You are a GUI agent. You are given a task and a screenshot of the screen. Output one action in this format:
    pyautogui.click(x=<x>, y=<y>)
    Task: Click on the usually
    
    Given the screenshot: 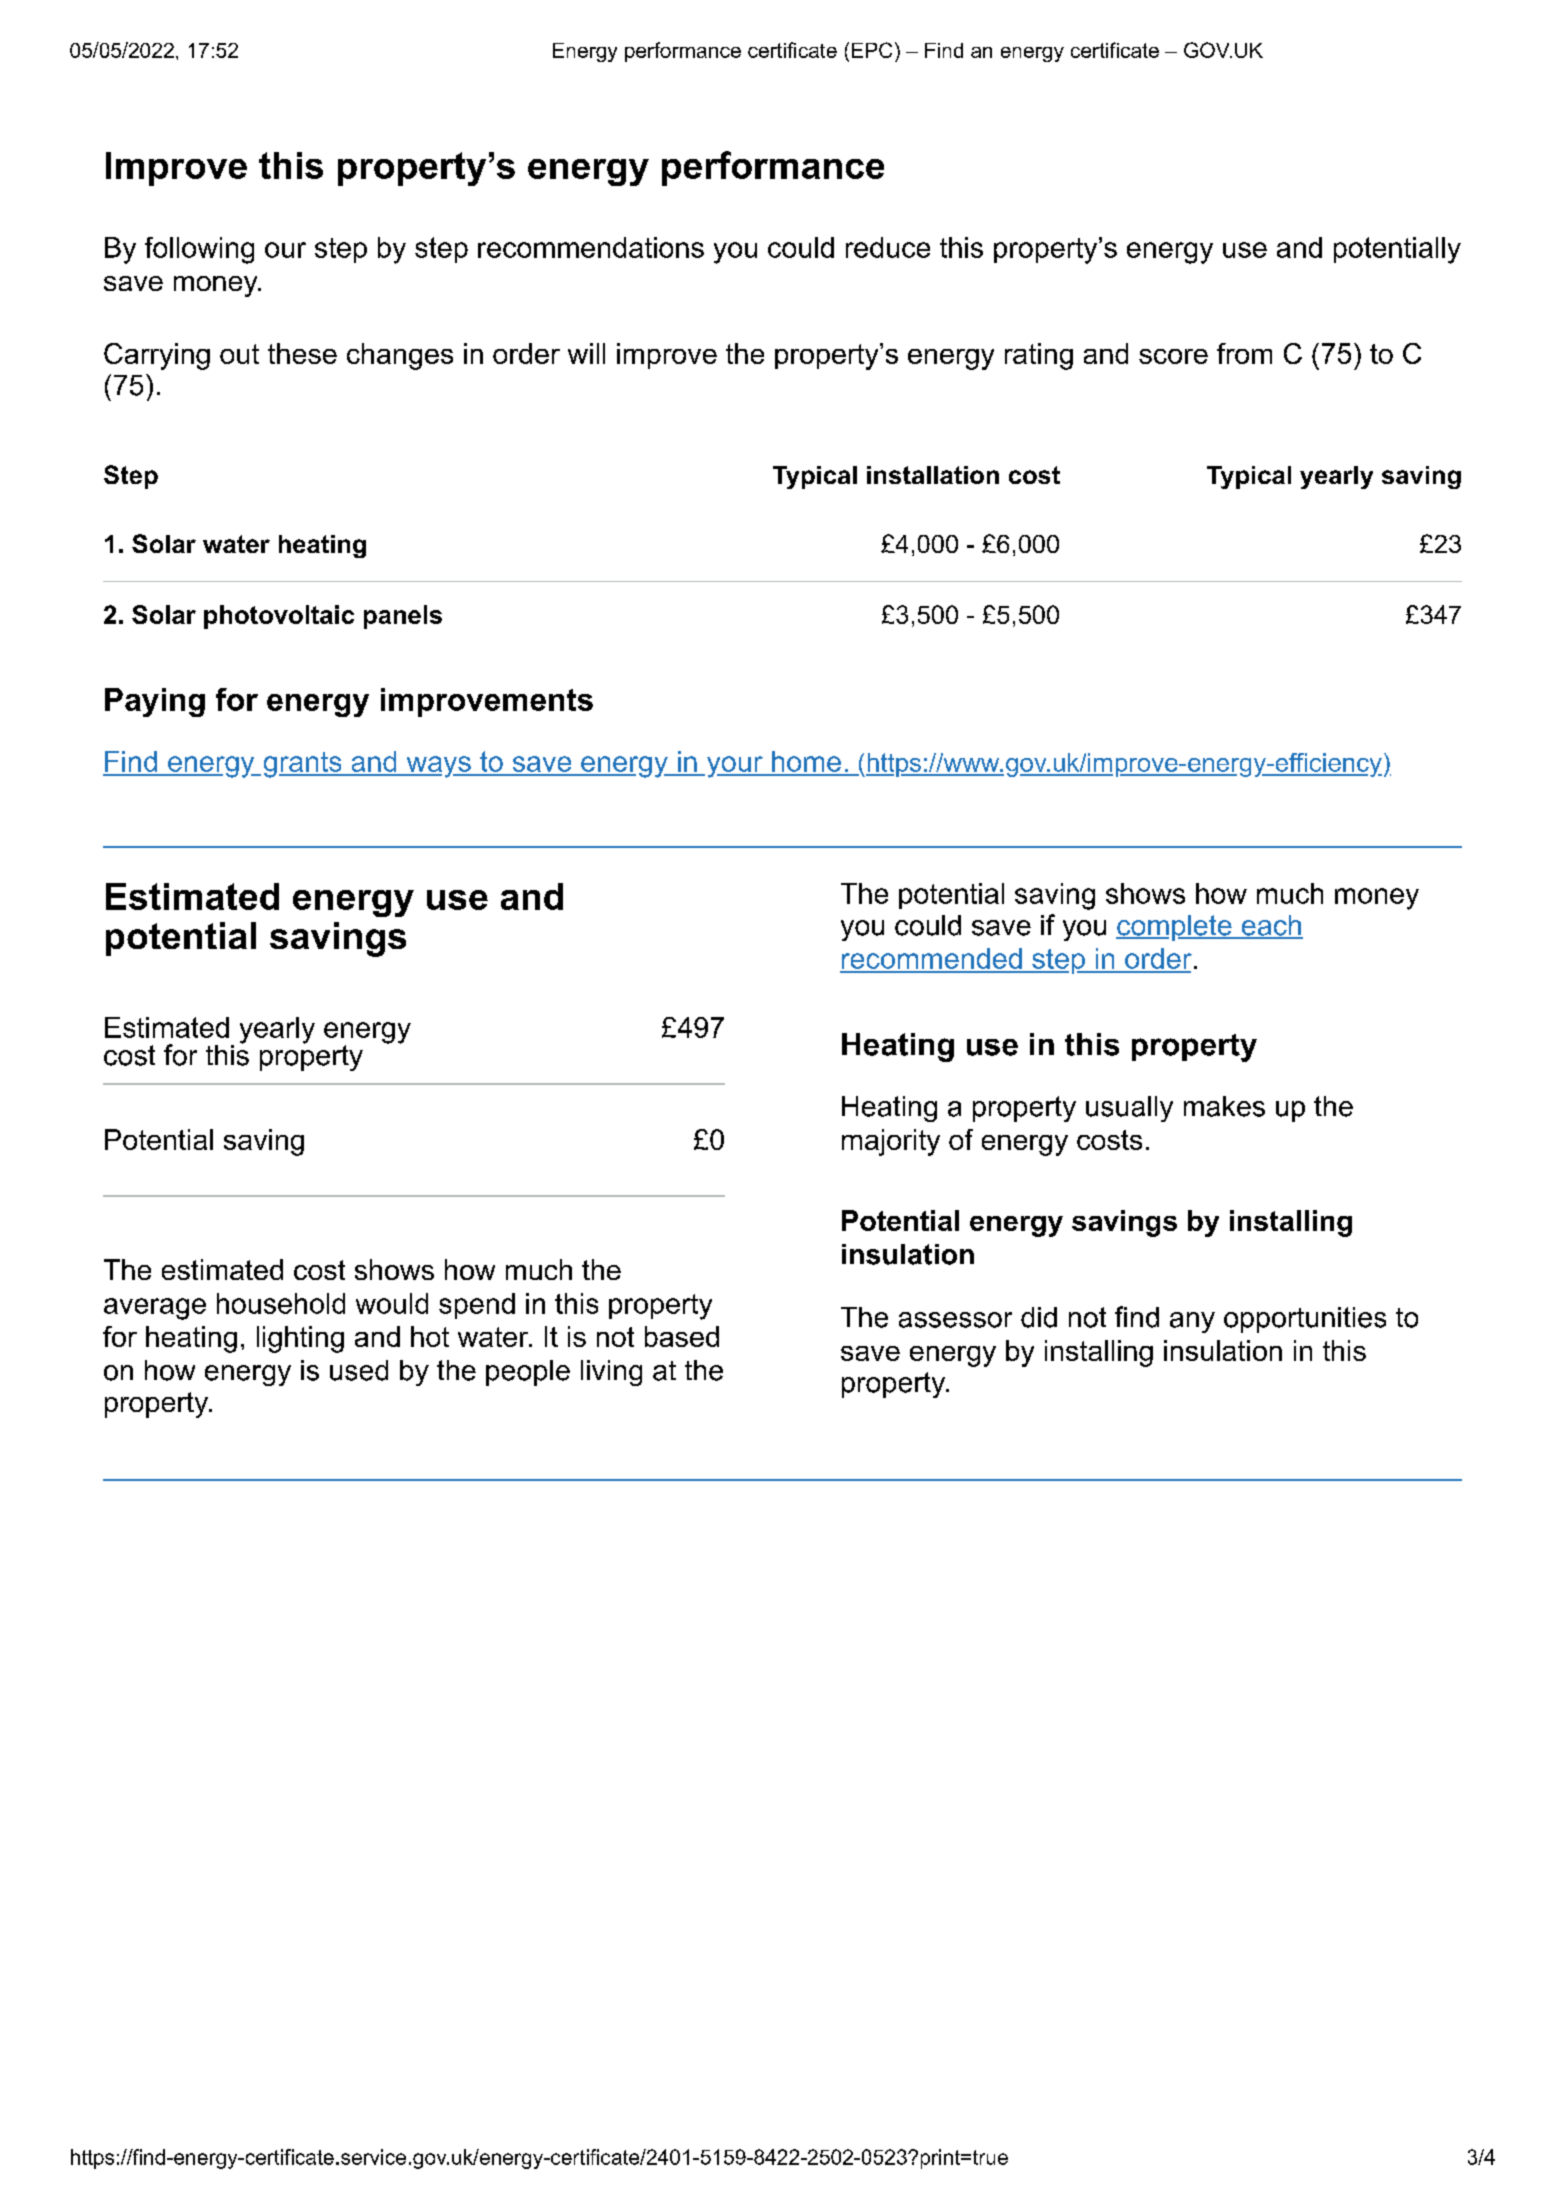 What is the action you would take?
    pyautogui.click(x=1129, y=1109)
